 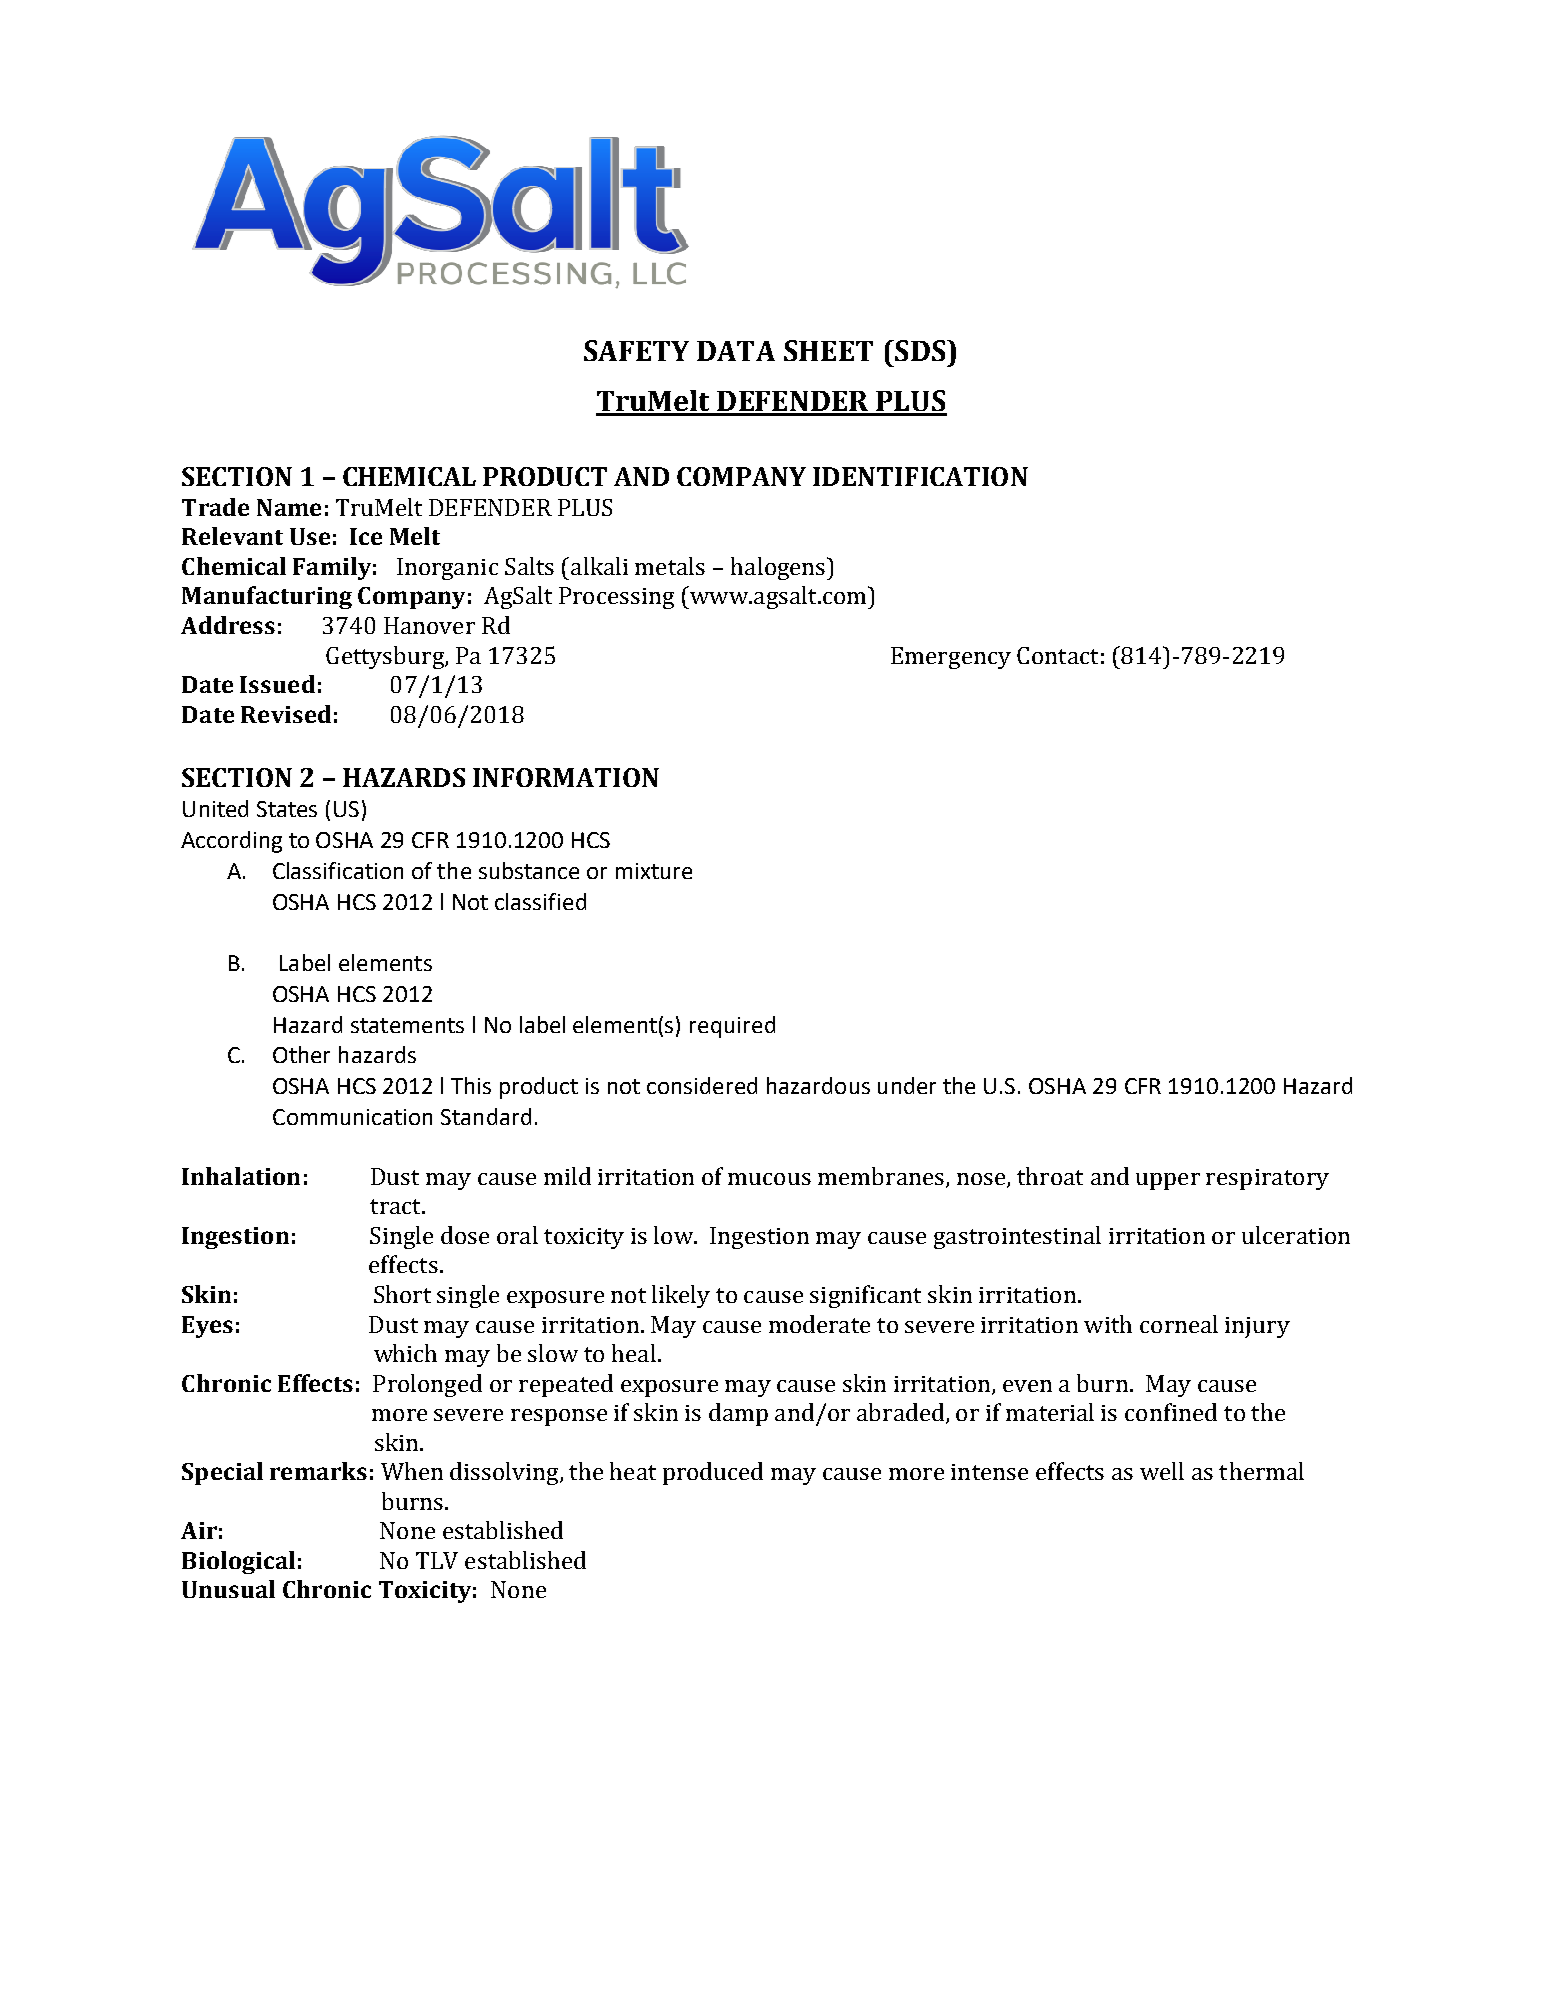 What do you see at coordinates (289, 507) in the screenshot?
I see `Name` at bounding box center [289, 507].
